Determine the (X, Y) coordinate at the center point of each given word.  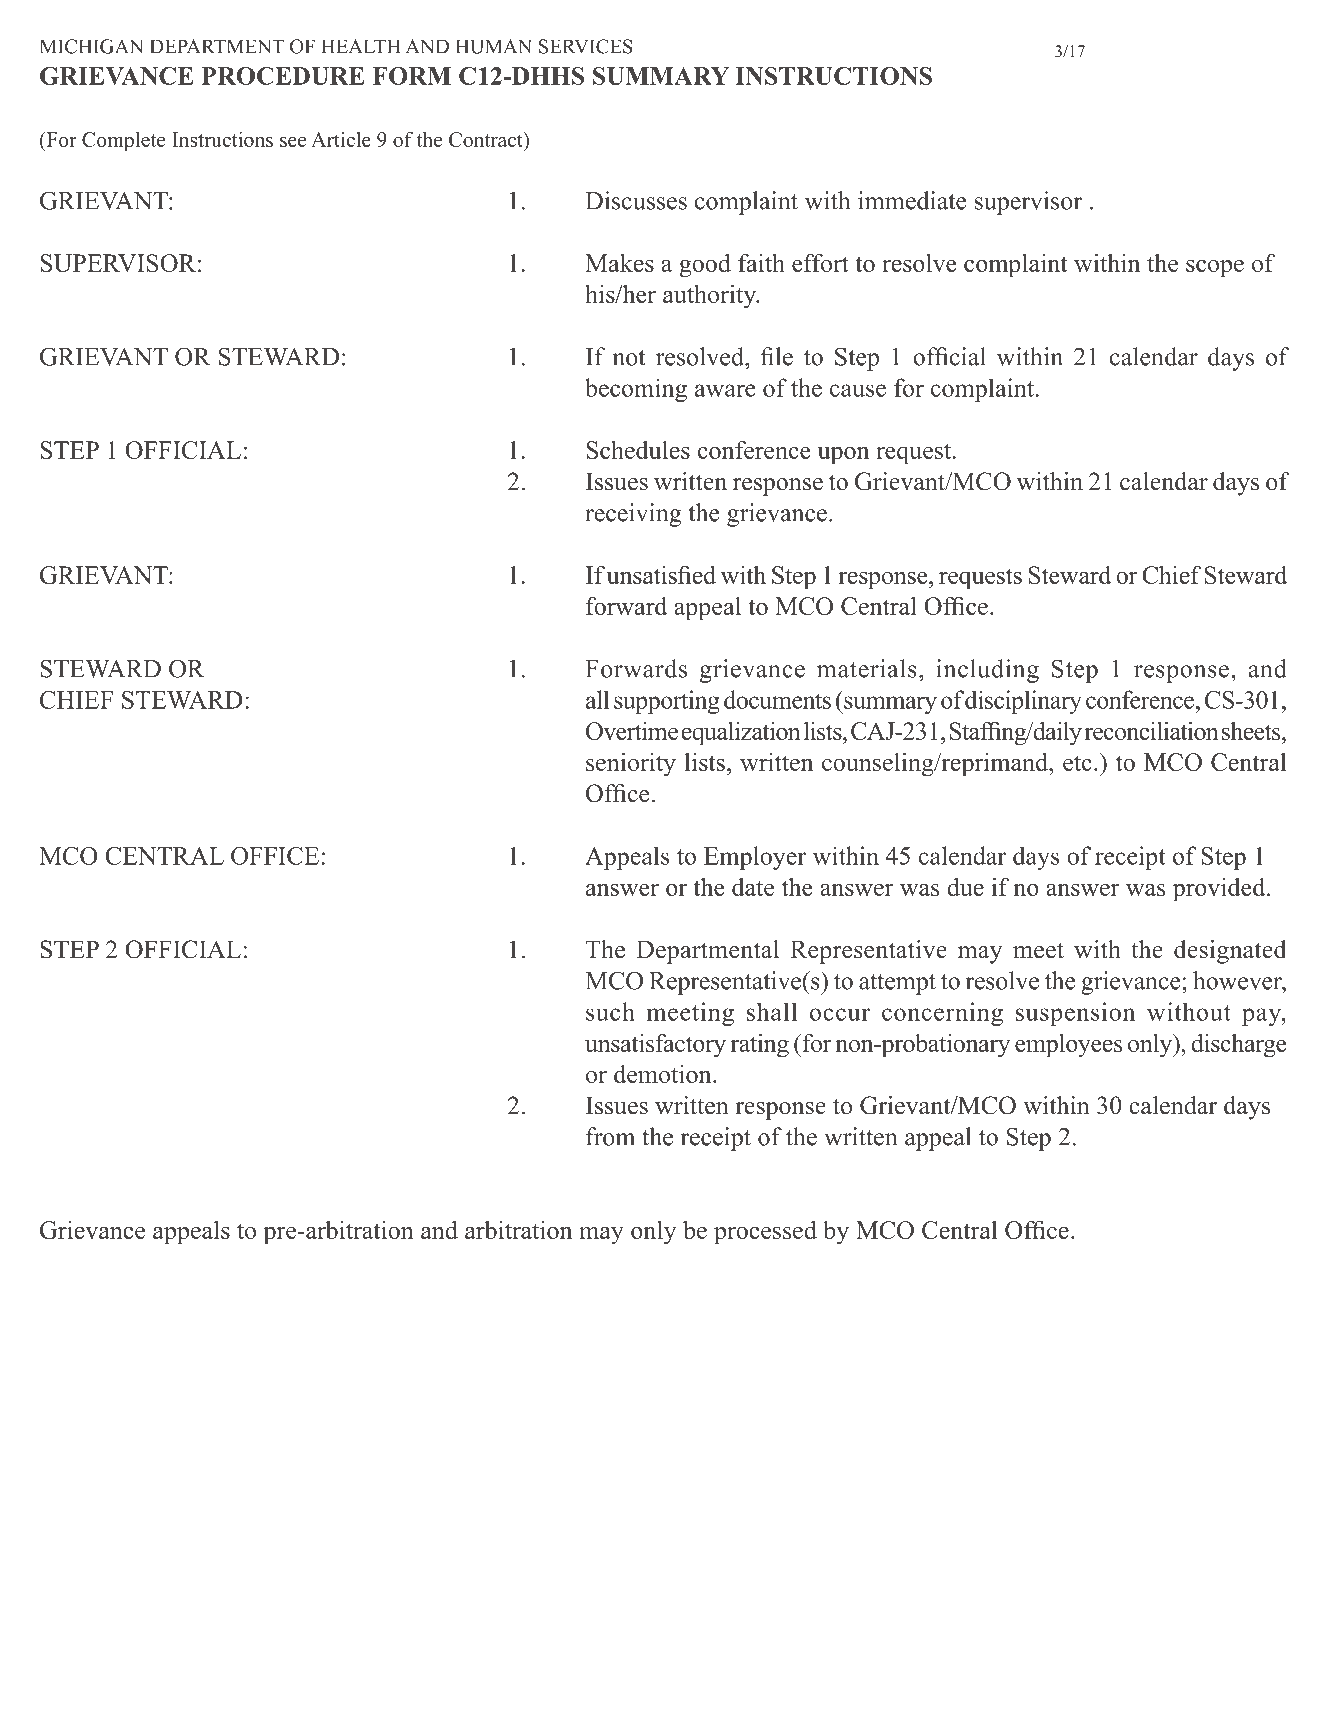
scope (1215, 269)
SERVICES (586, 46)
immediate (912, 200)
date (753, 887)
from (610, 1136)
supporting (667, 702)
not (629, 358)
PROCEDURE (283, 76)
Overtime (632, 730)
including (987, 671)
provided (1220, 890)
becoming (636, 390)
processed (765, 1232)
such (610, 1011)
